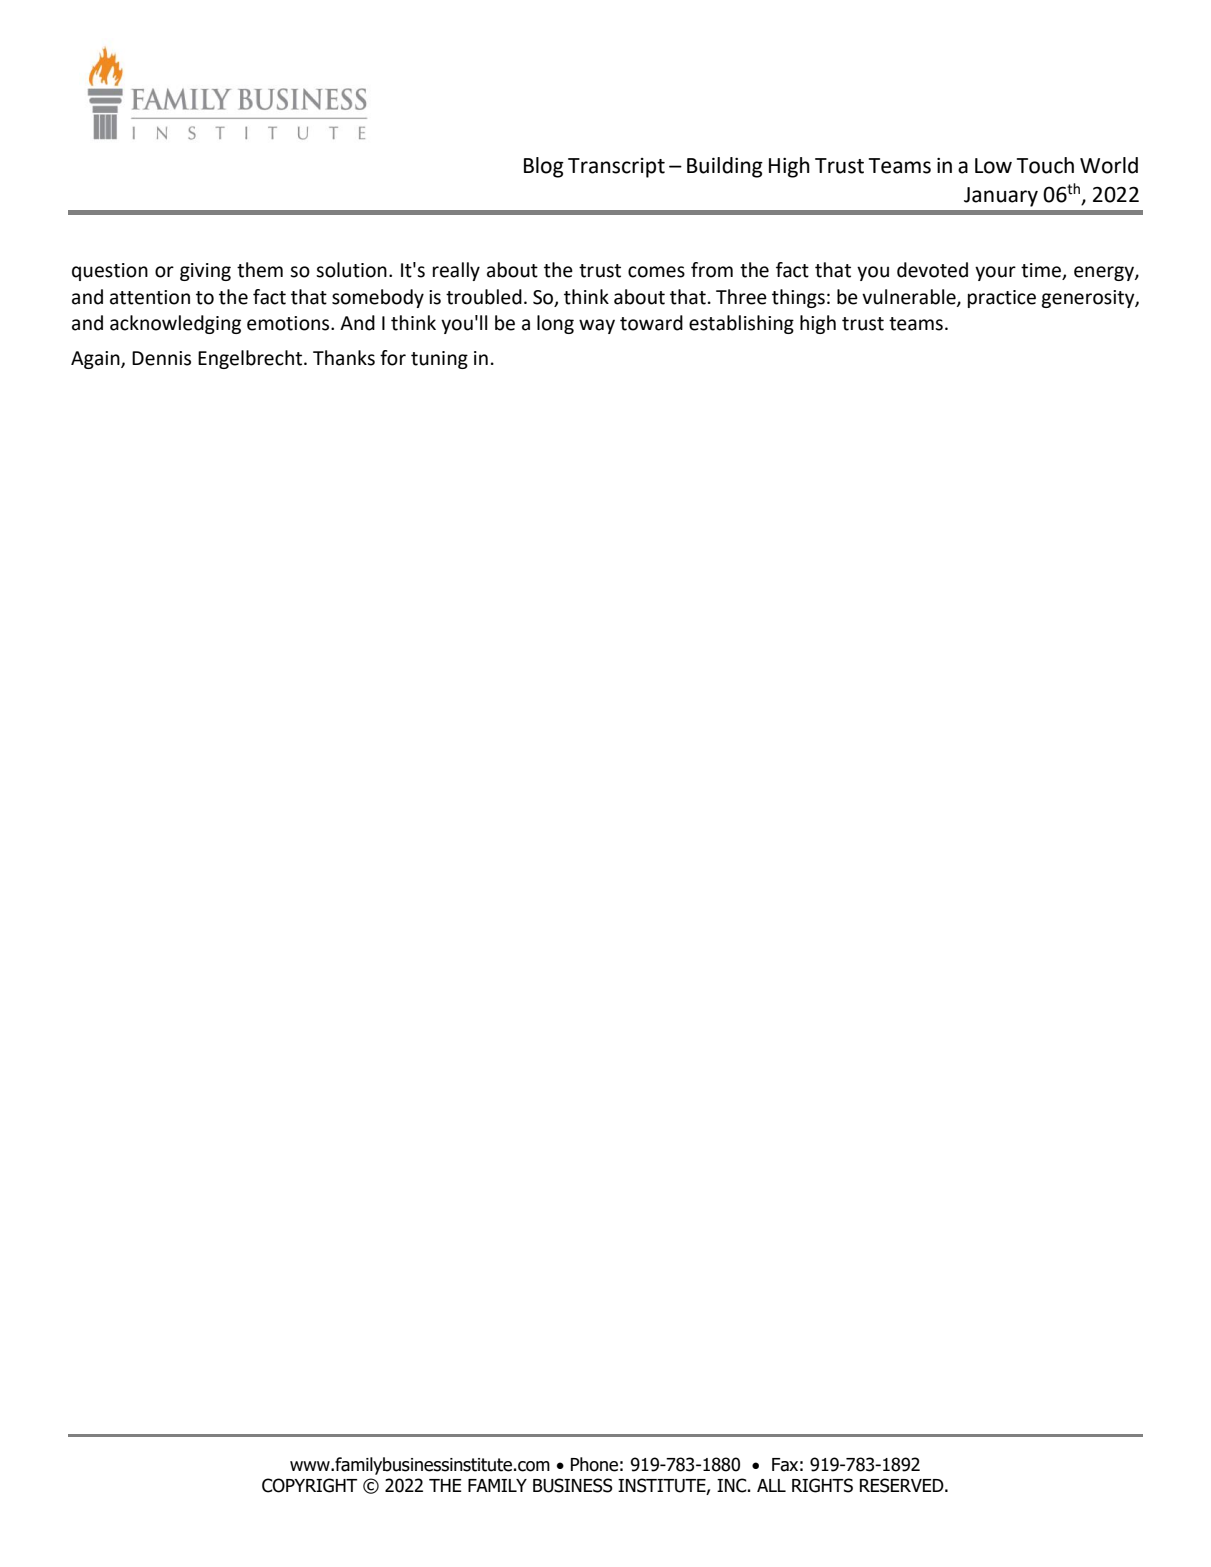  What do you see at coordinates (439, 360) in the page?
I see `tuning` at bounding box center [439, 360].
